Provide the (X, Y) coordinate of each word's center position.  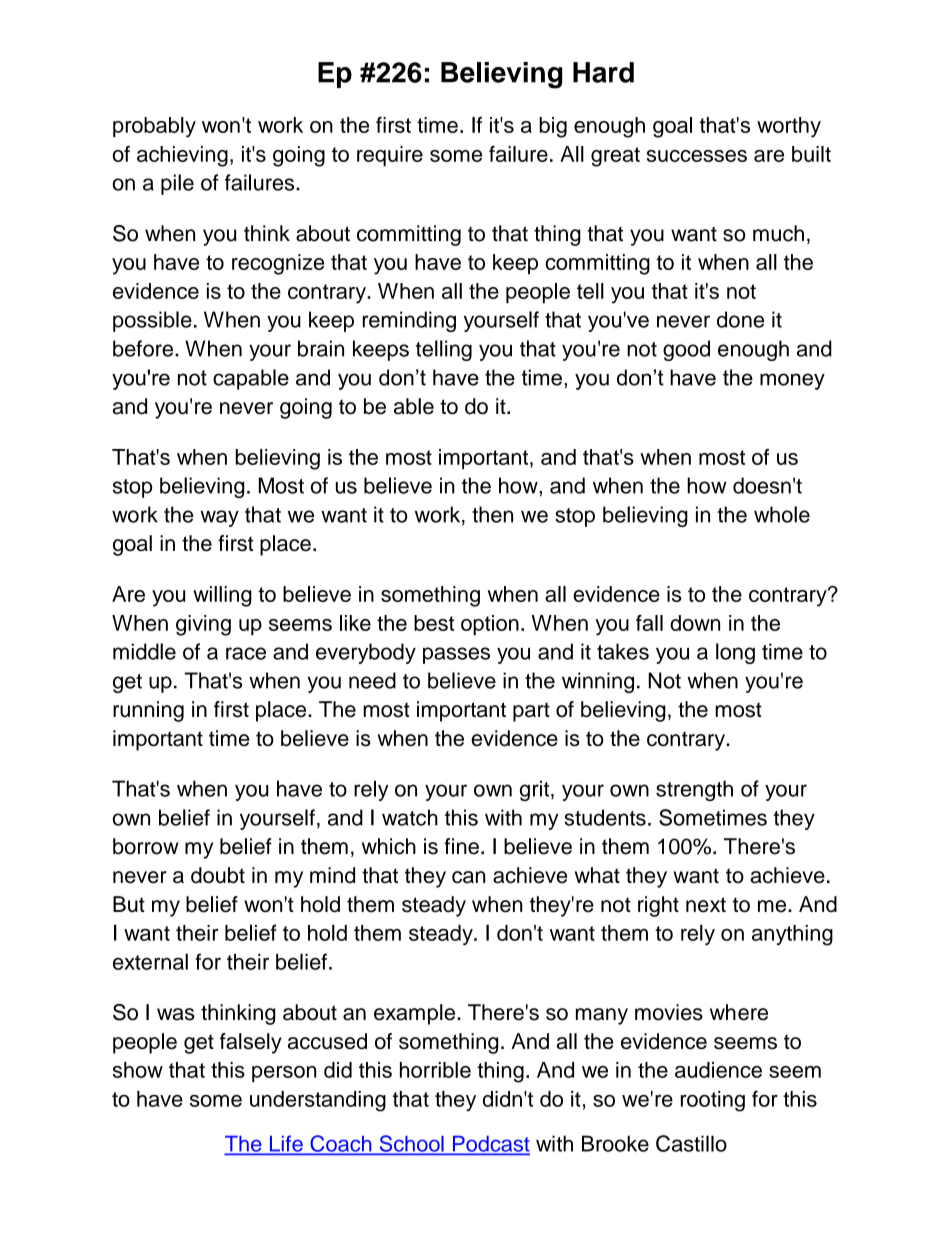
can (468, 877)
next (706, 905)
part (531, 712)
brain (321, 348)
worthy (789, 127)
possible (152, 321)
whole (782, 514)
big (553, 127)
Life (286, 1144)
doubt (218, 875)
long (735, 653)
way (220, 518)
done (740, 319)
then (492, 514)
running (148, 711)
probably (154, 127)
